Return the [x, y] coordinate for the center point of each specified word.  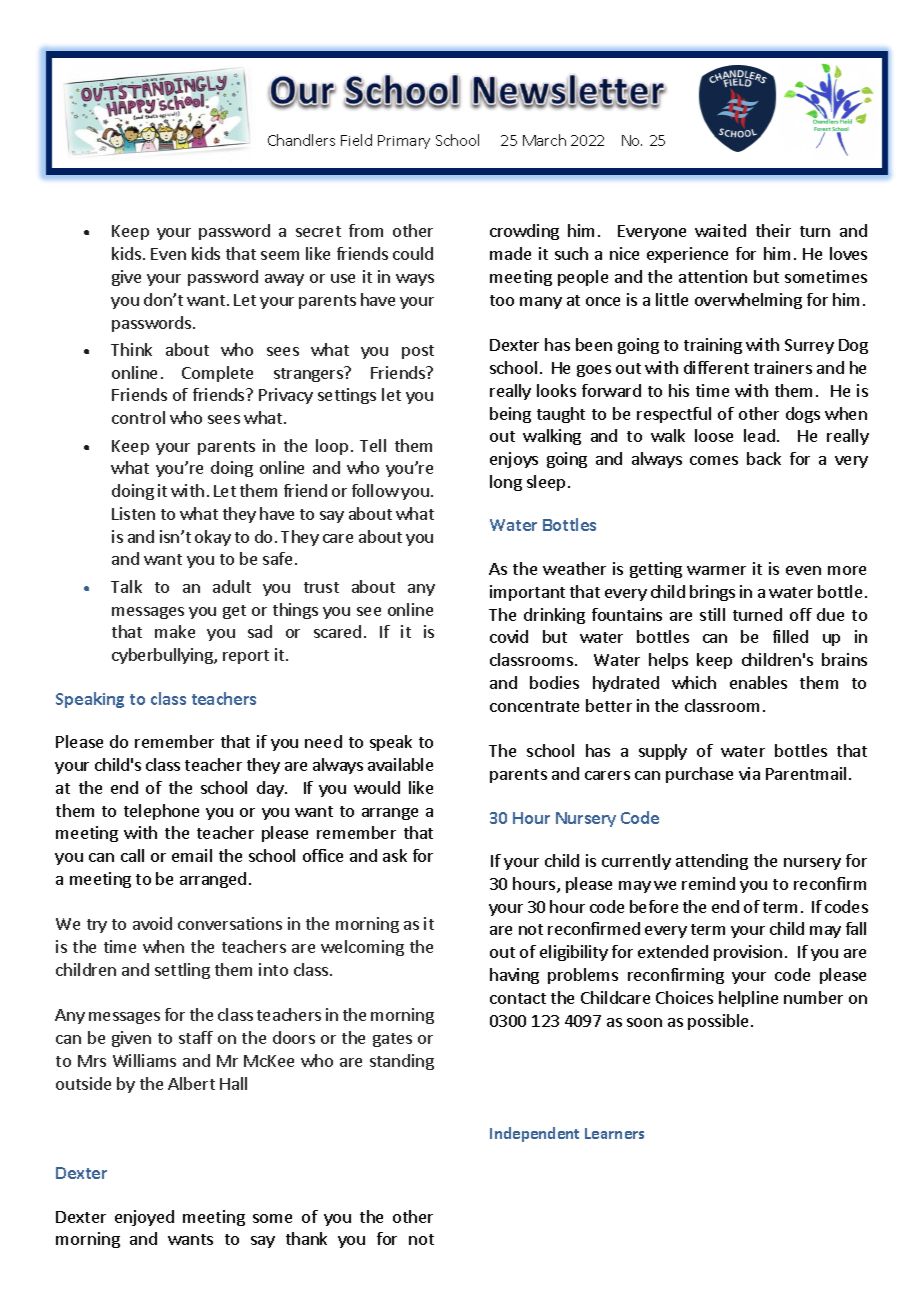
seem [280, 255]
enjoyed [144, 1218]
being [510, 415]
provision [748, 953]
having [514, 976]
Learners [614, 1133]
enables [758, 682]
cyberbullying [163, 656]
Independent [534, 1134]
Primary [404, 142]
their [773, 230]
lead [759, 435]
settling [182, 971]
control [138, 417]
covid [509, 636]
